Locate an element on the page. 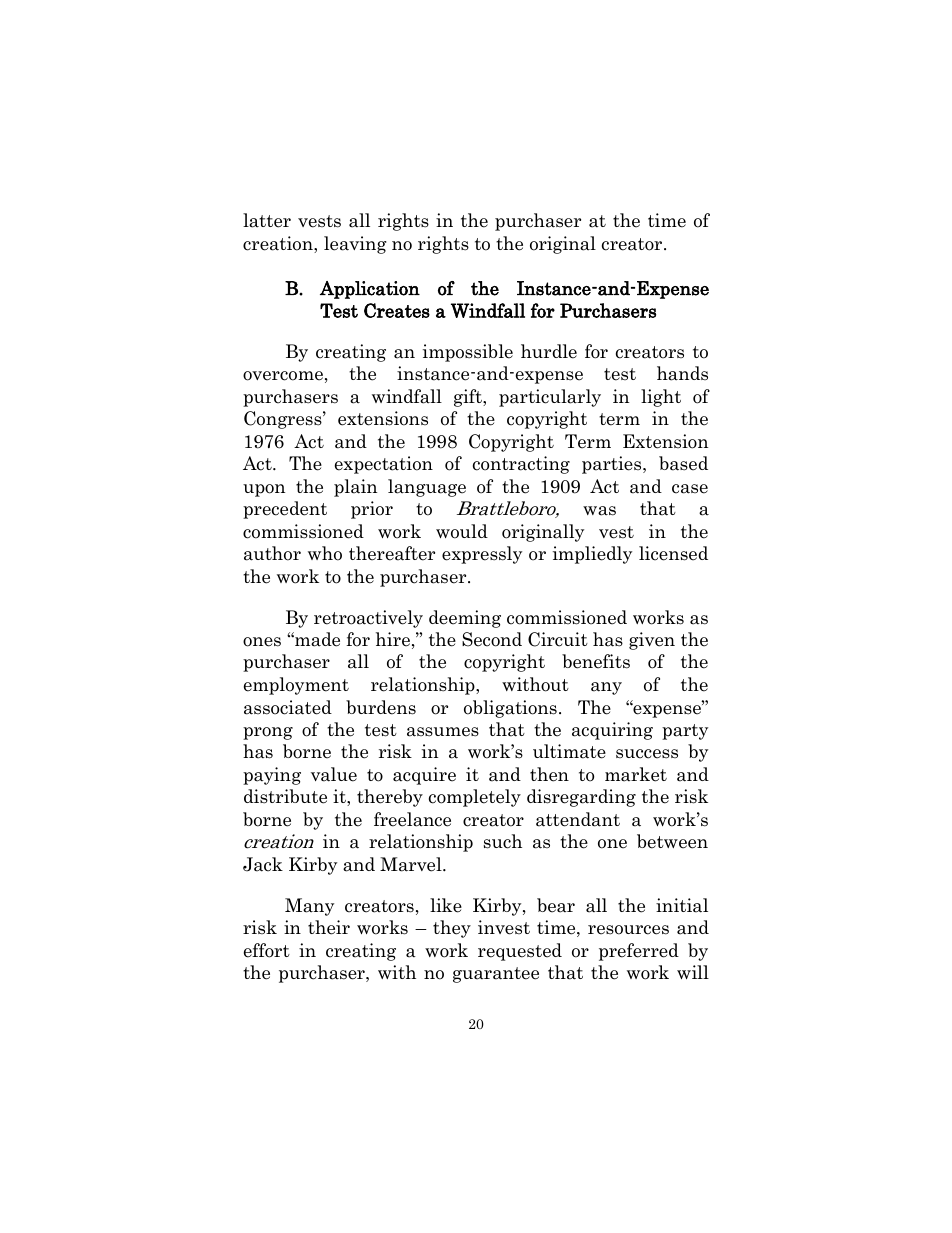 The image size is (952, 1233). leaving is located at coordinates (355, 245).
